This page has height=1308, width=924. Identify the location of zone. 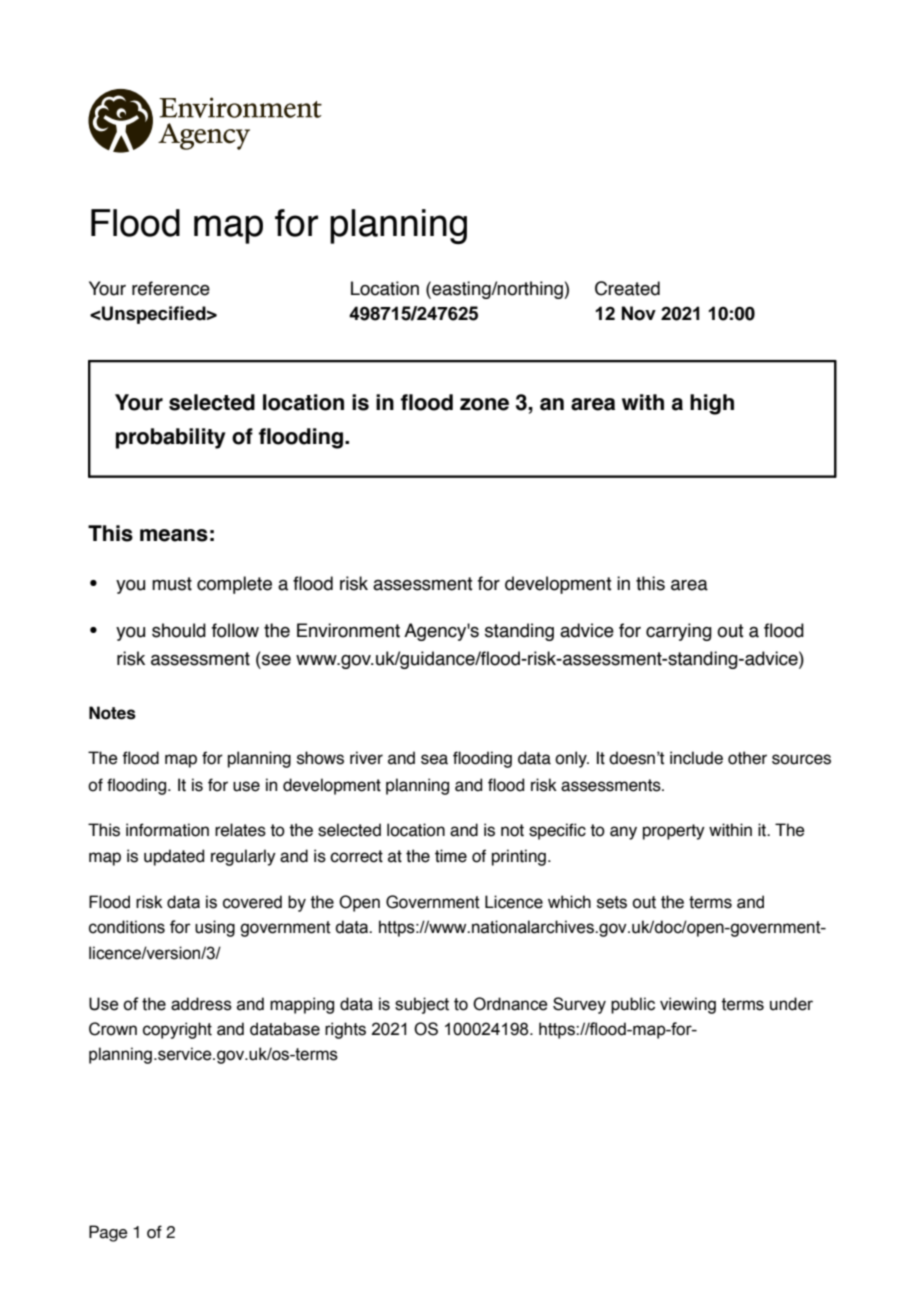
(484, 404).
